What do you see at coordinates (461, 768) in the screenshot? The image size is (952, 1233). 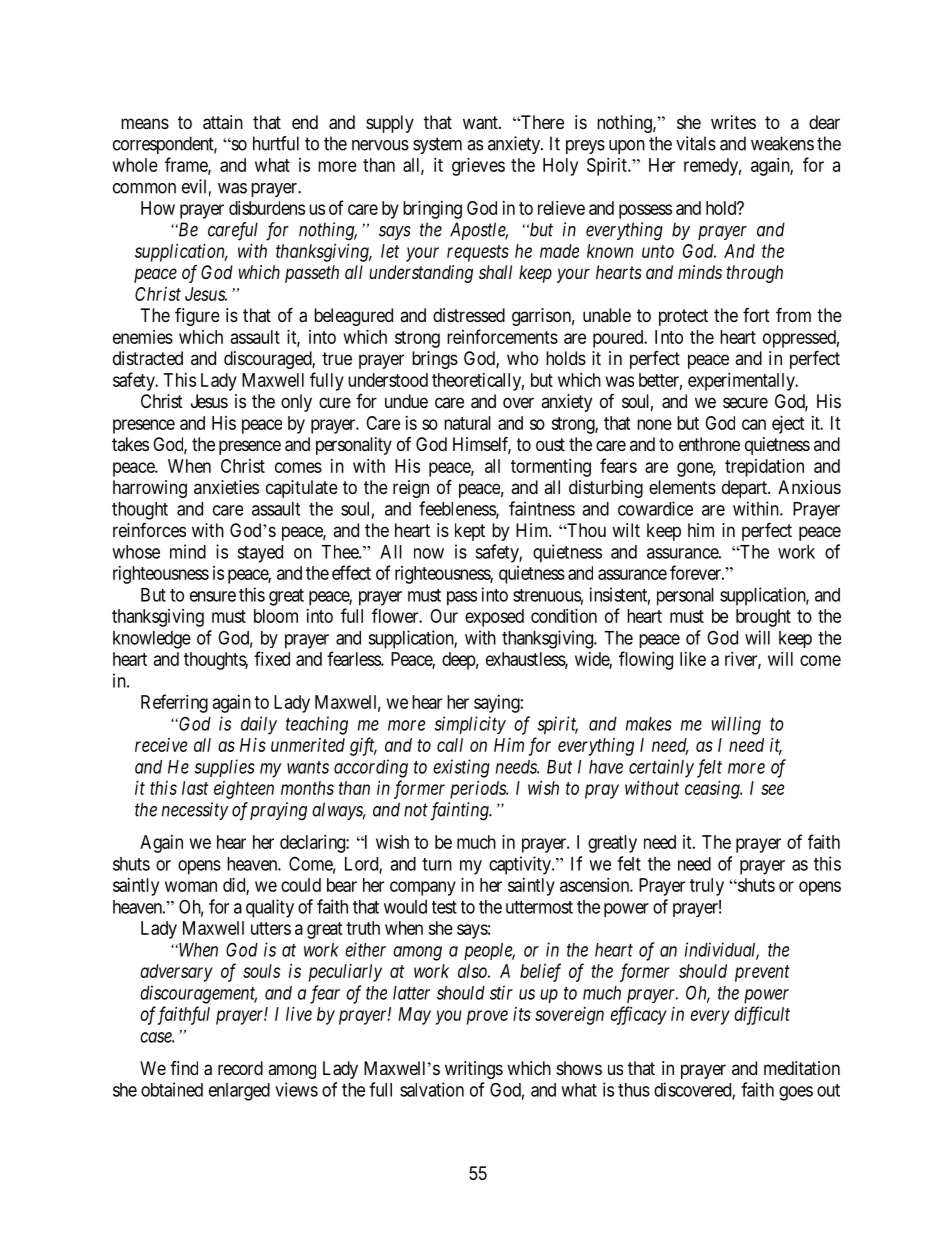 I see `existing` at bounding box center [461, 768].
